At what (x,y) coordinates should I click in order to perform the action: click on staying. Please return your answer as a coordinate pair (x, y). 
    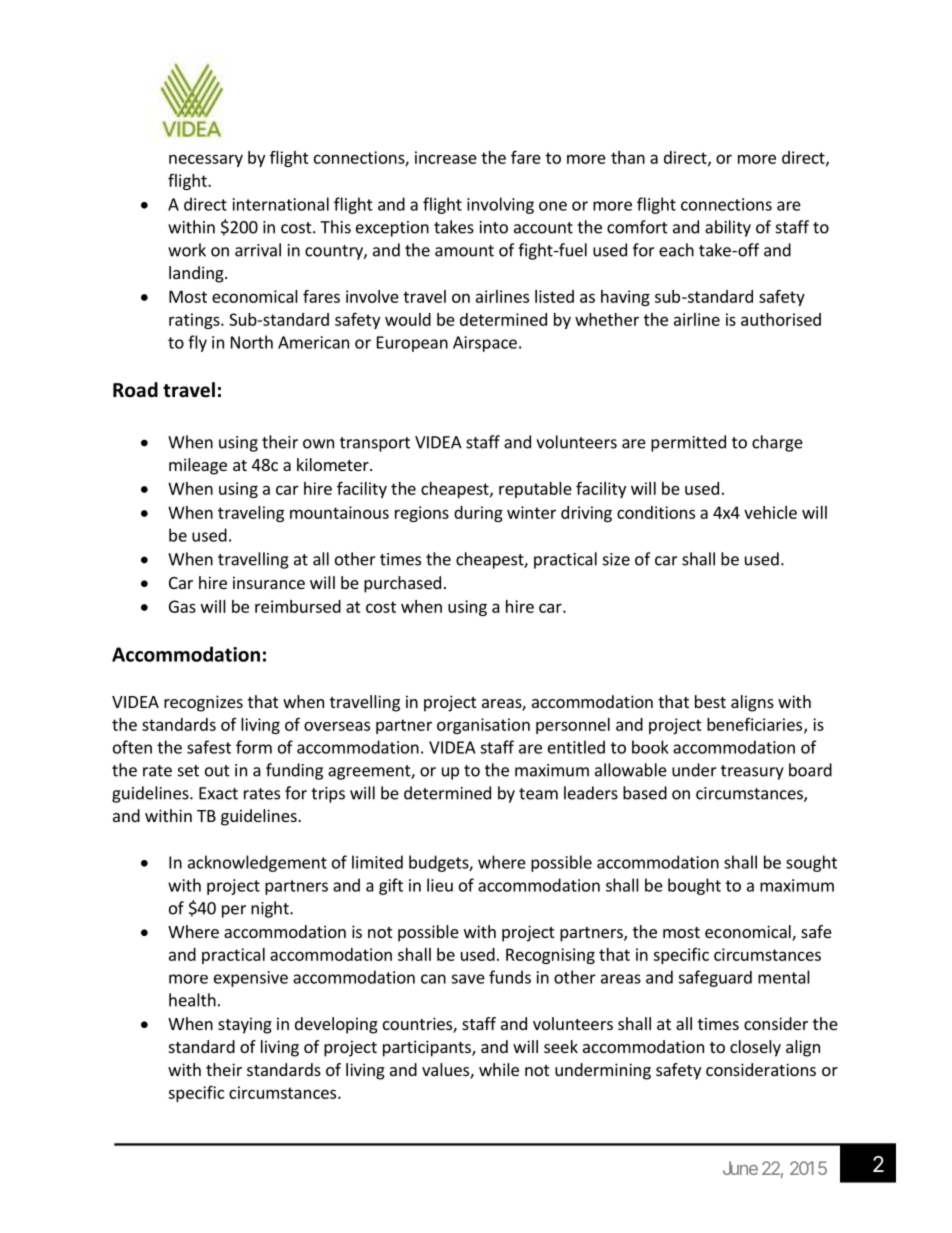
    Looking at the image, I should click on (245, 1025).
